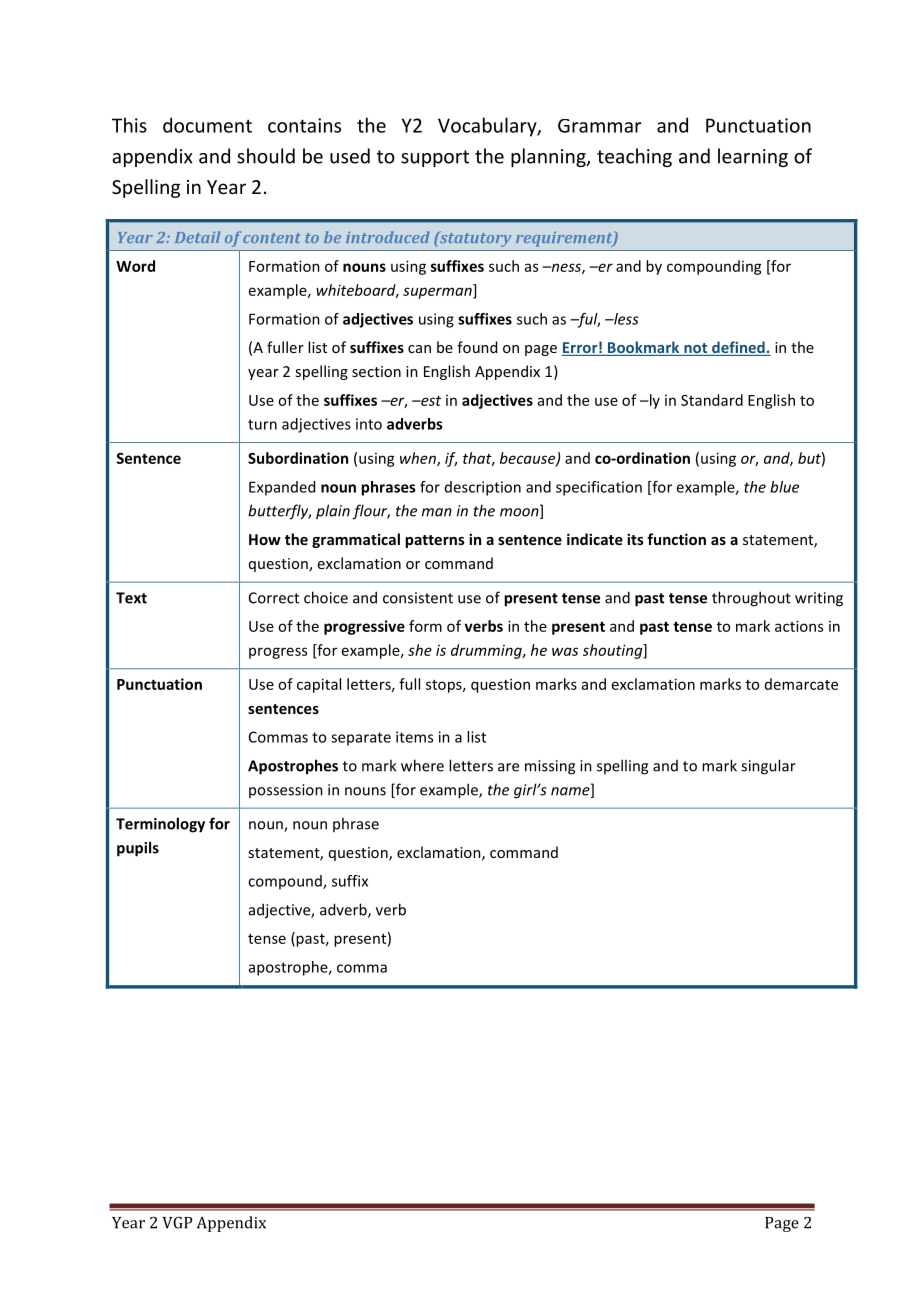 The image size is (924, 1308). I want to click on name, so click(571, 792).
